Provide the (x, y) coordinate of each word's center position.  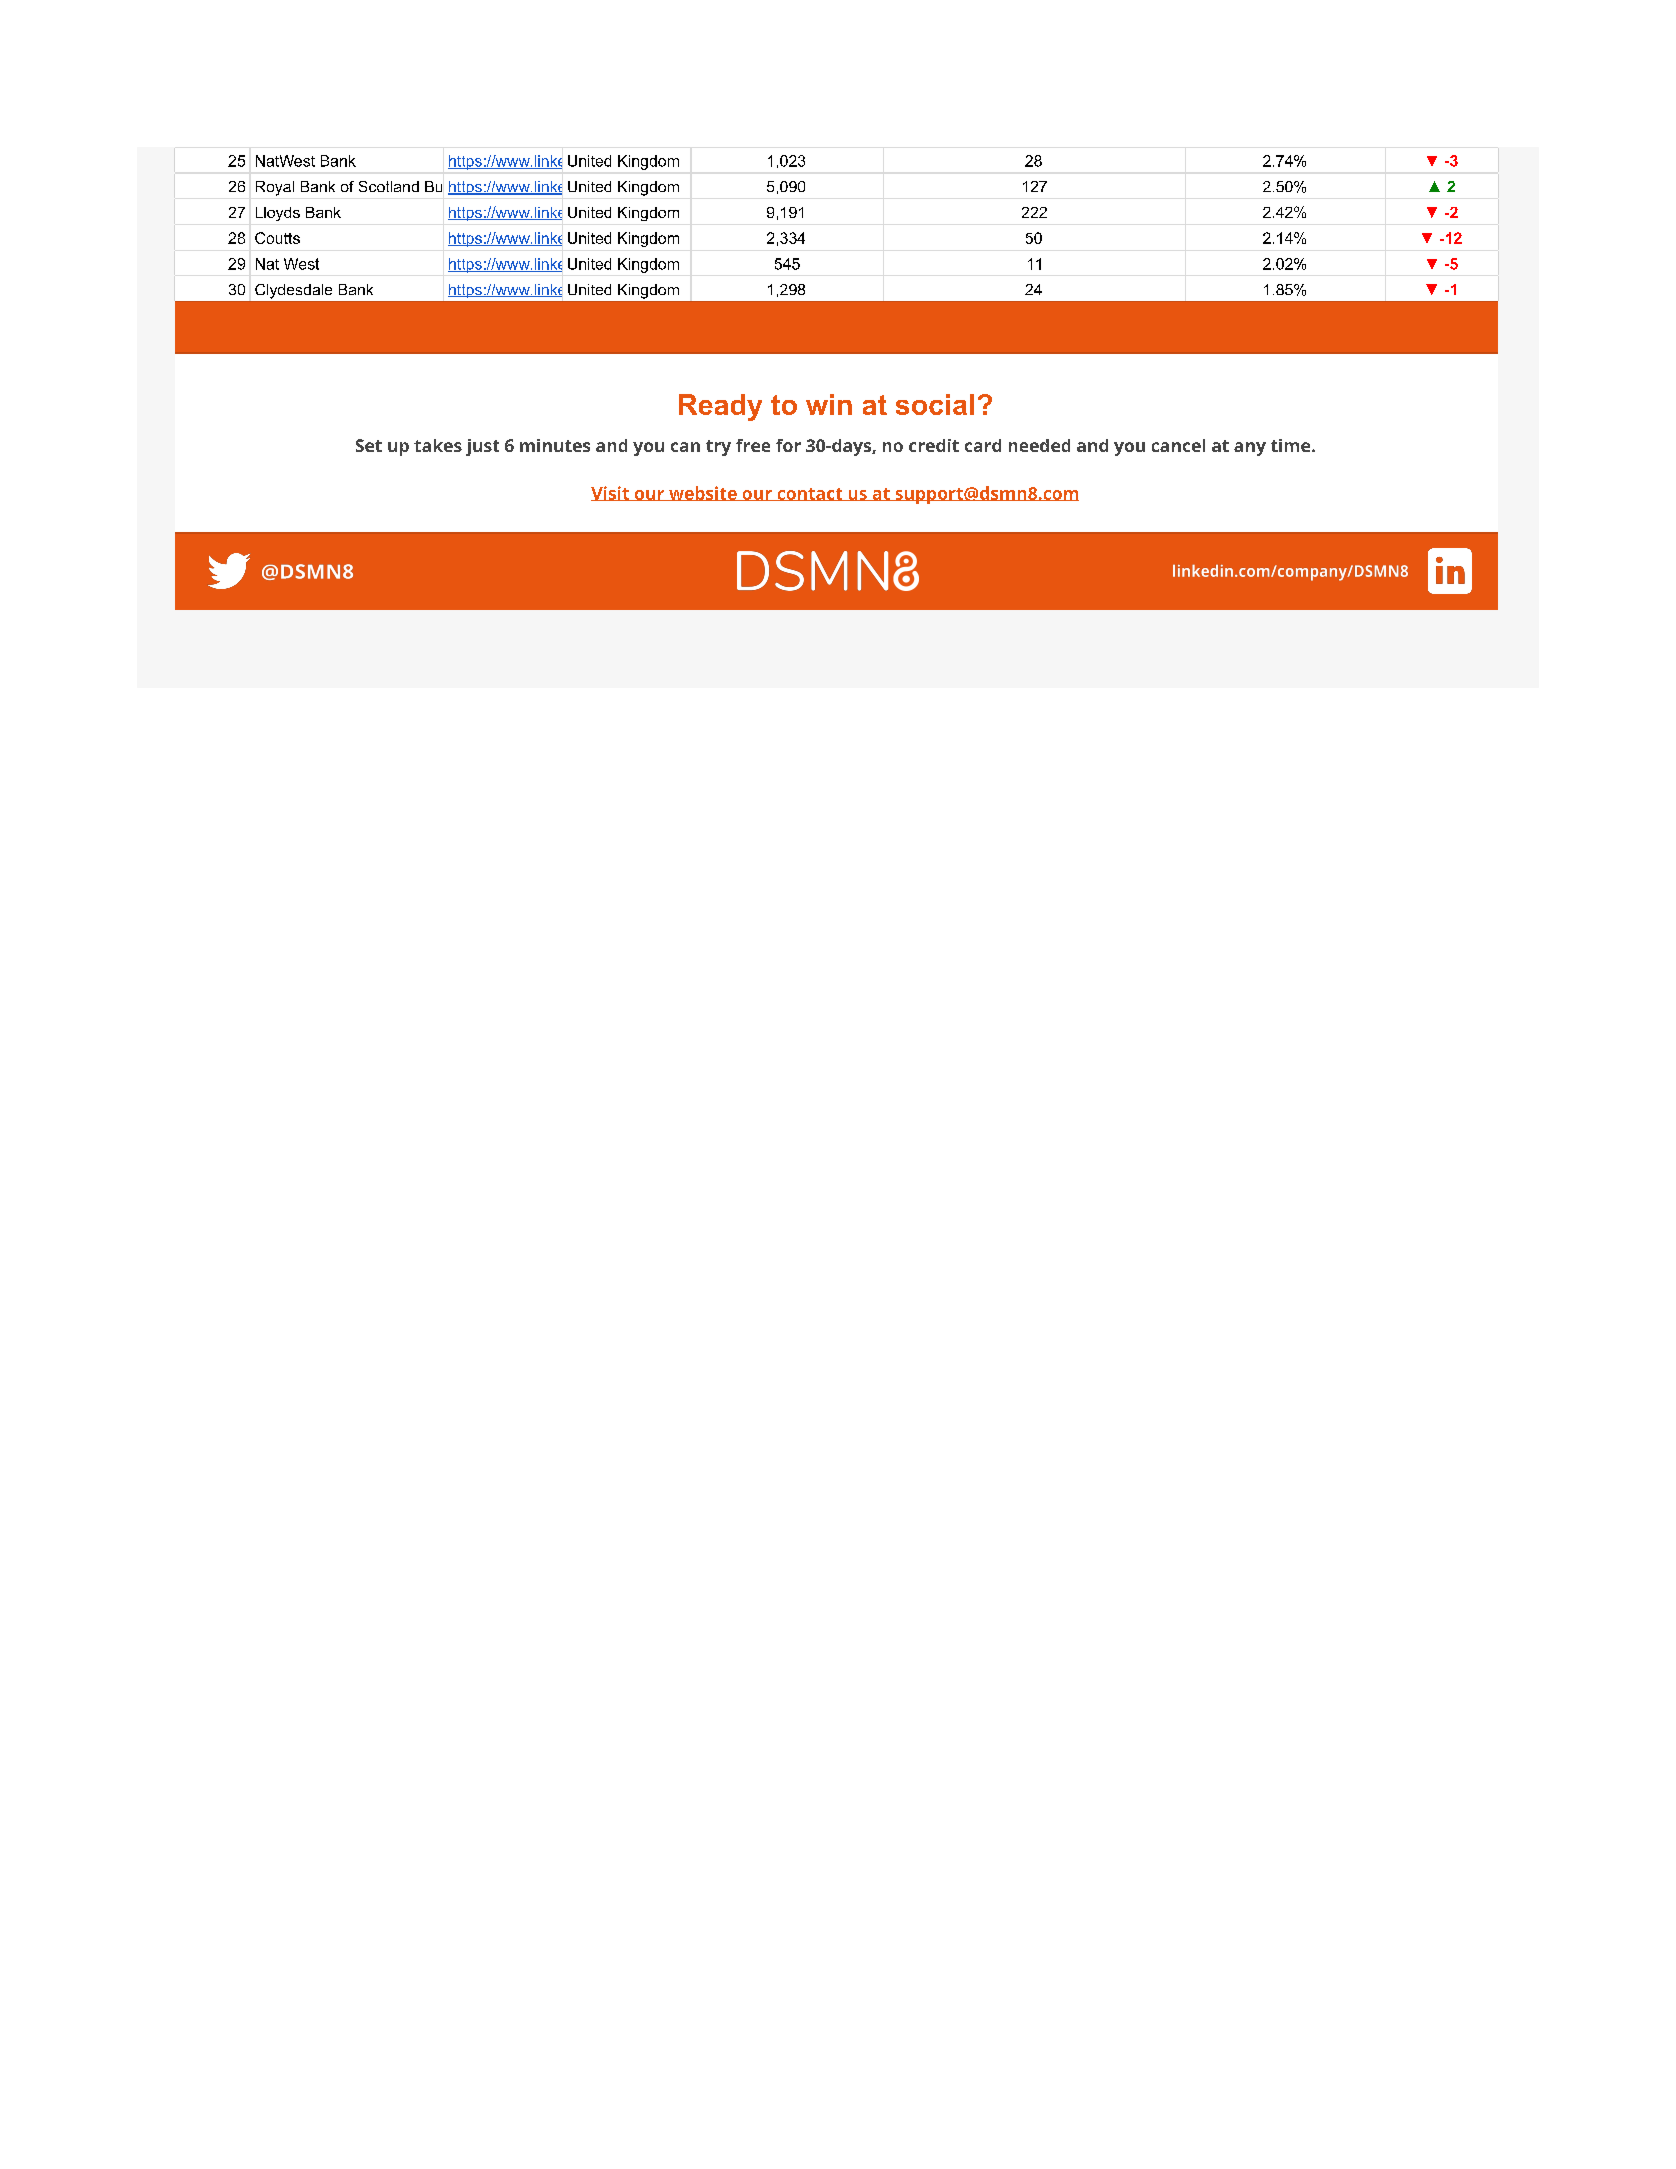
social (935, 404)
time (1292, 445)
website (703, 493)
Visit (611, 493)
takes (438, 445)
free (753, 445)
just (482, 447)
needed (1039, 445)
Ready (720, 407)
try (718, 448)
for (788, 445)
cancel (1178, 445)
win (829, 404)
